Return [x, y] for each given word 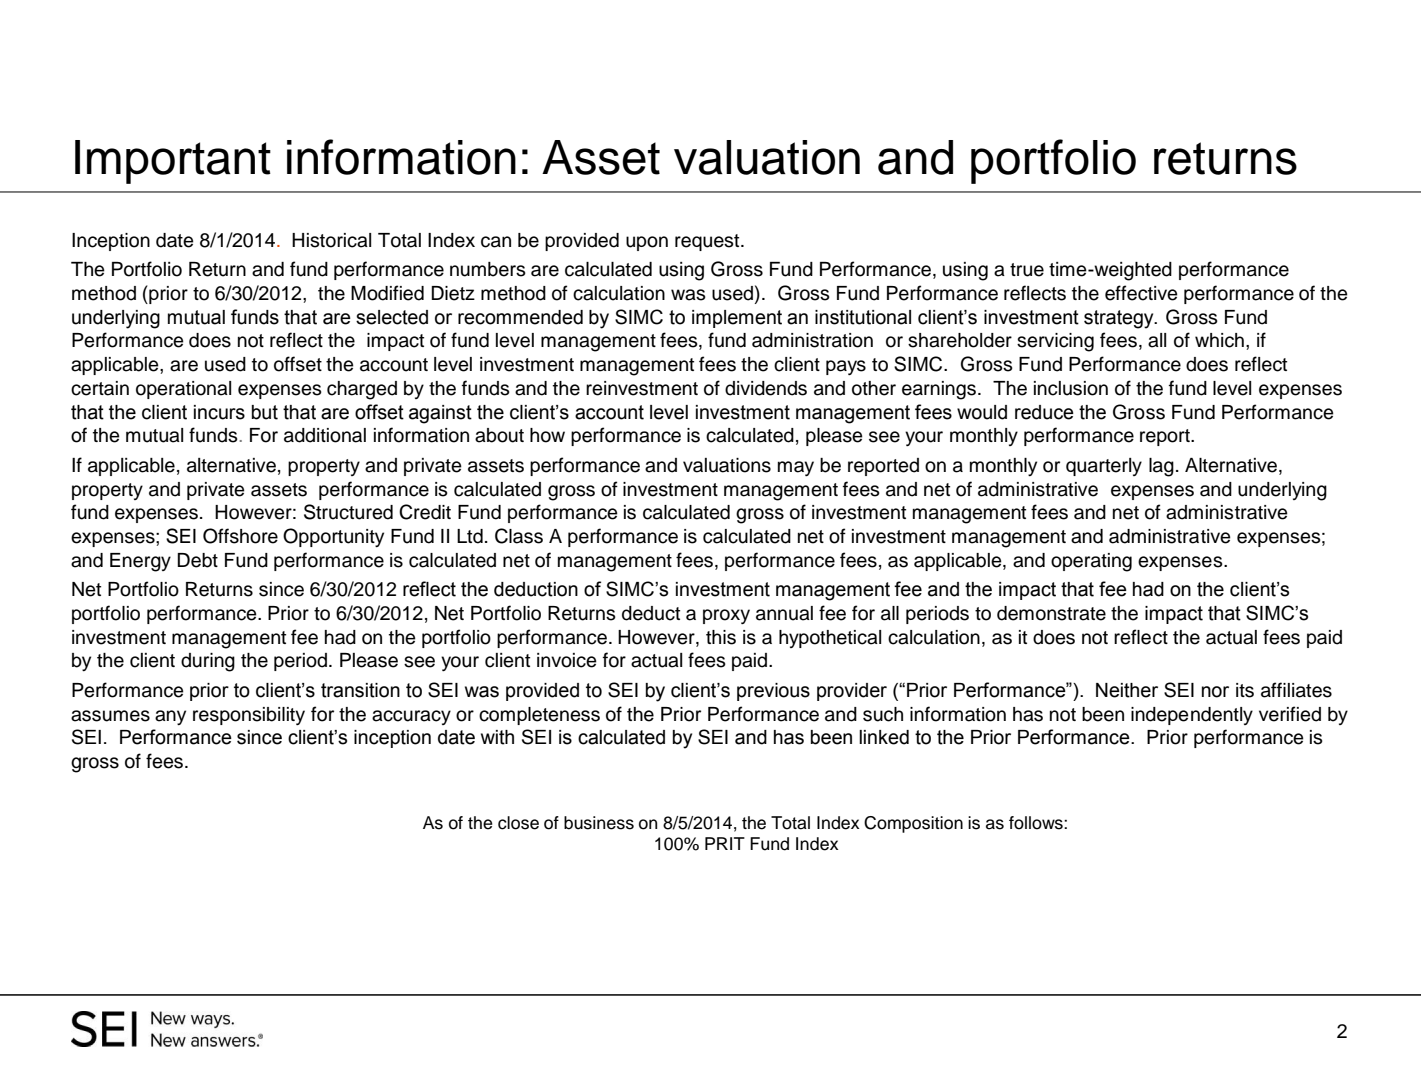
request [708, 242]
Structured [348, 512]
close [518, 823]
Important [173, 162]
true [1027, 270]
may [796, 468]
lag [1161, 467]
